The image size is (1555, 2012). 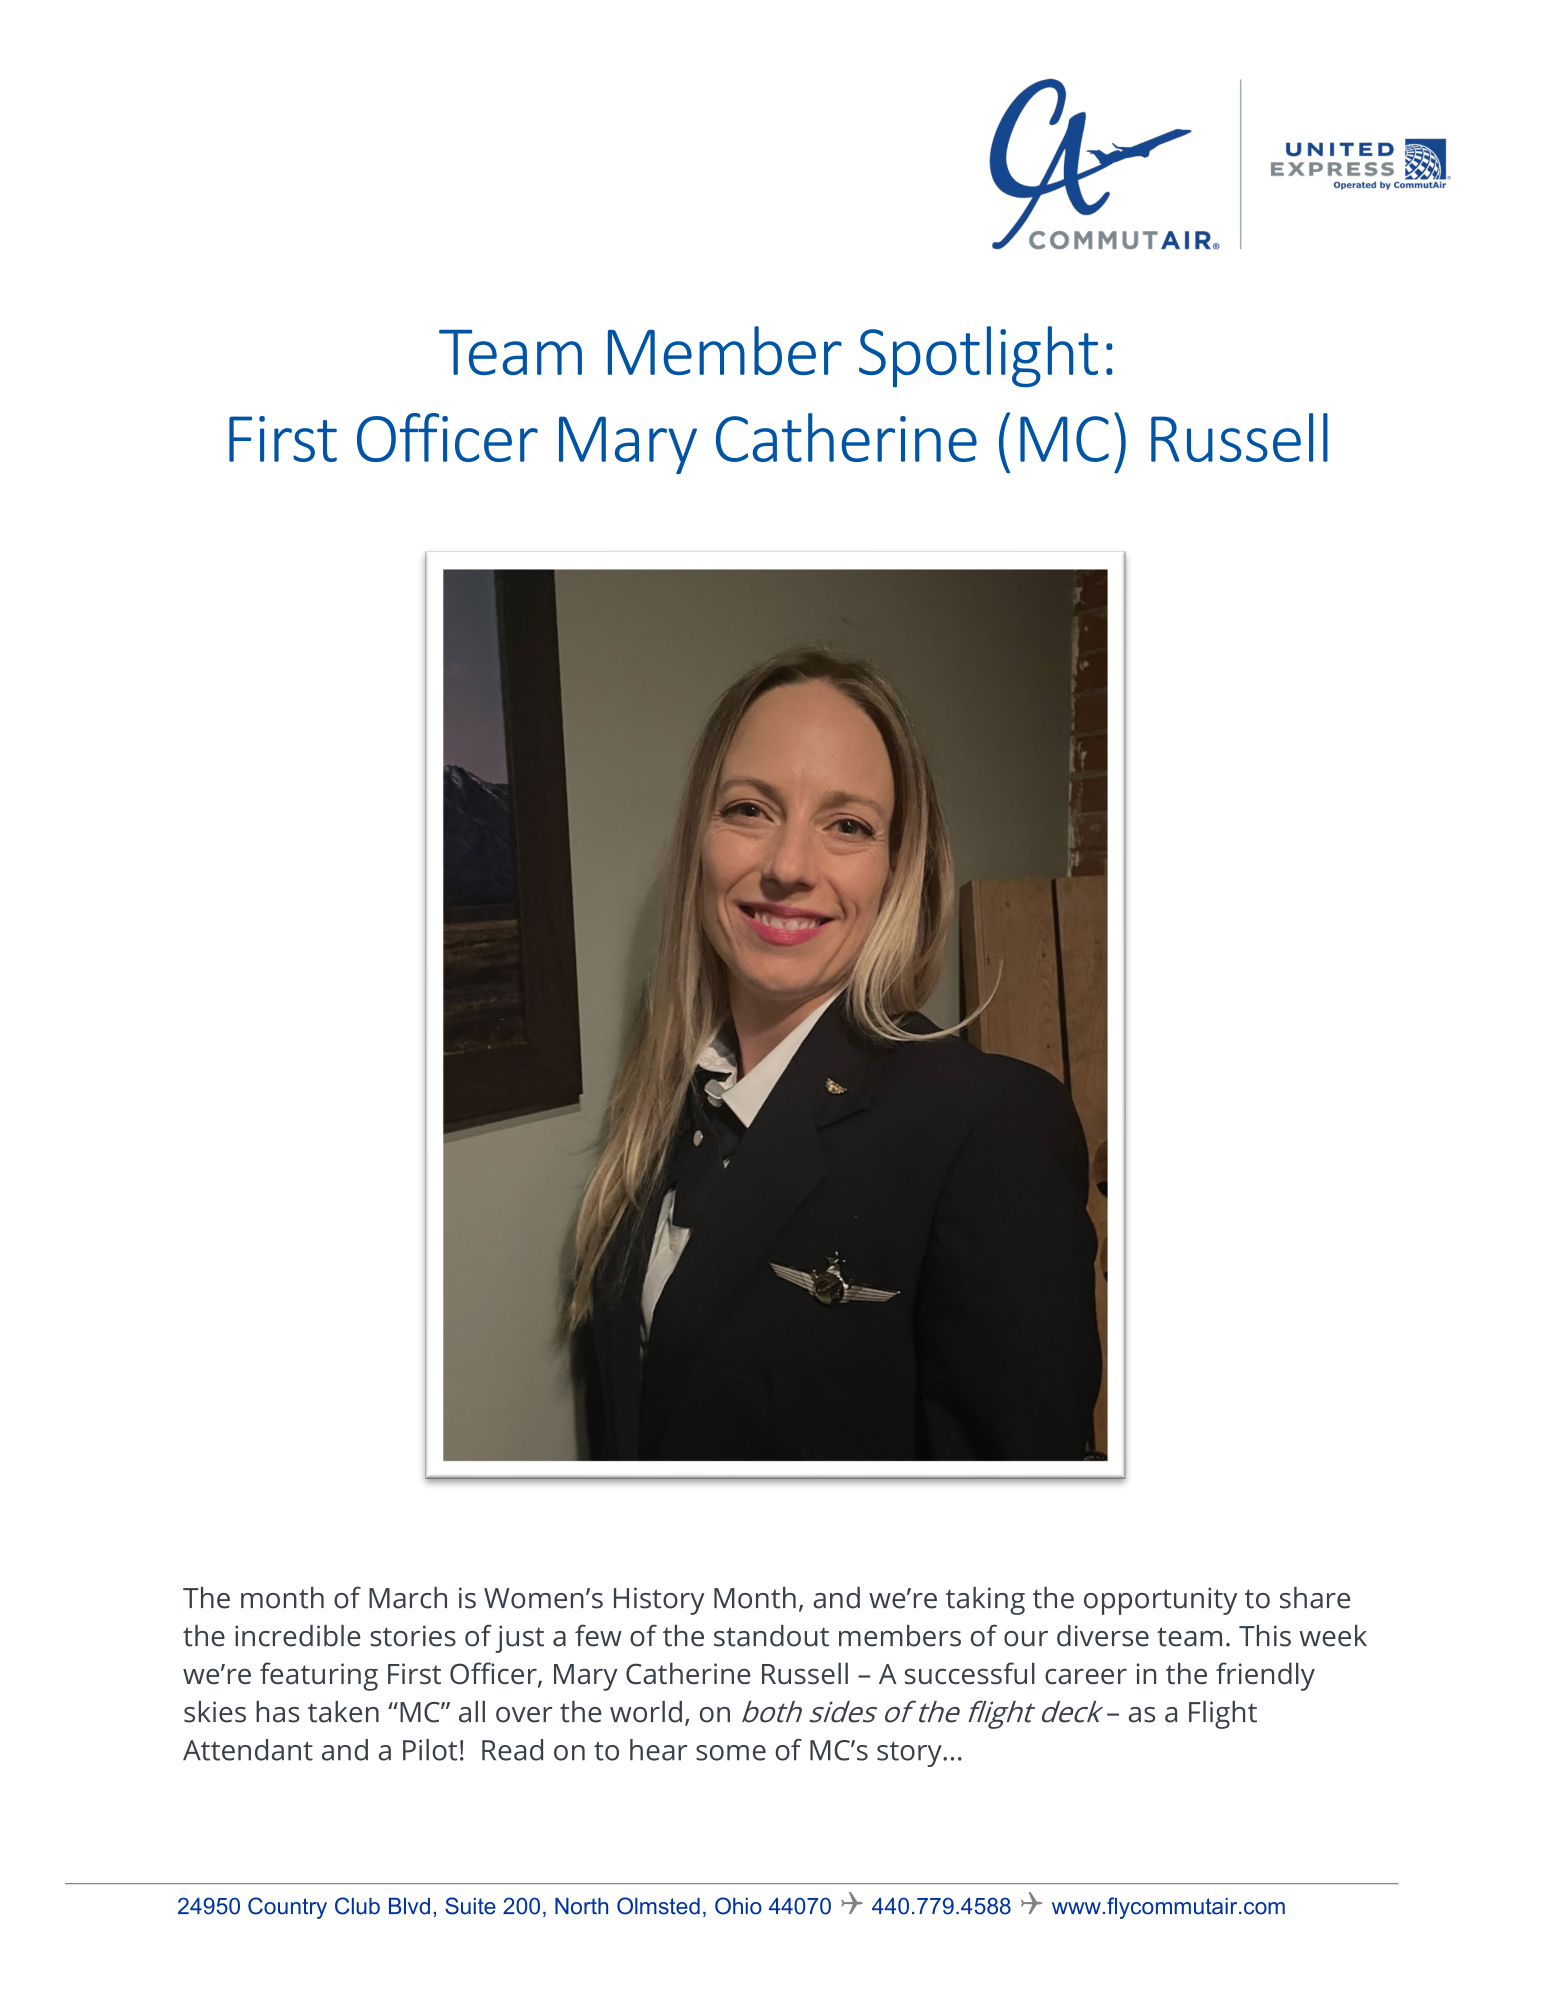 I want to click on Club, so click(x=357, y=1906).
